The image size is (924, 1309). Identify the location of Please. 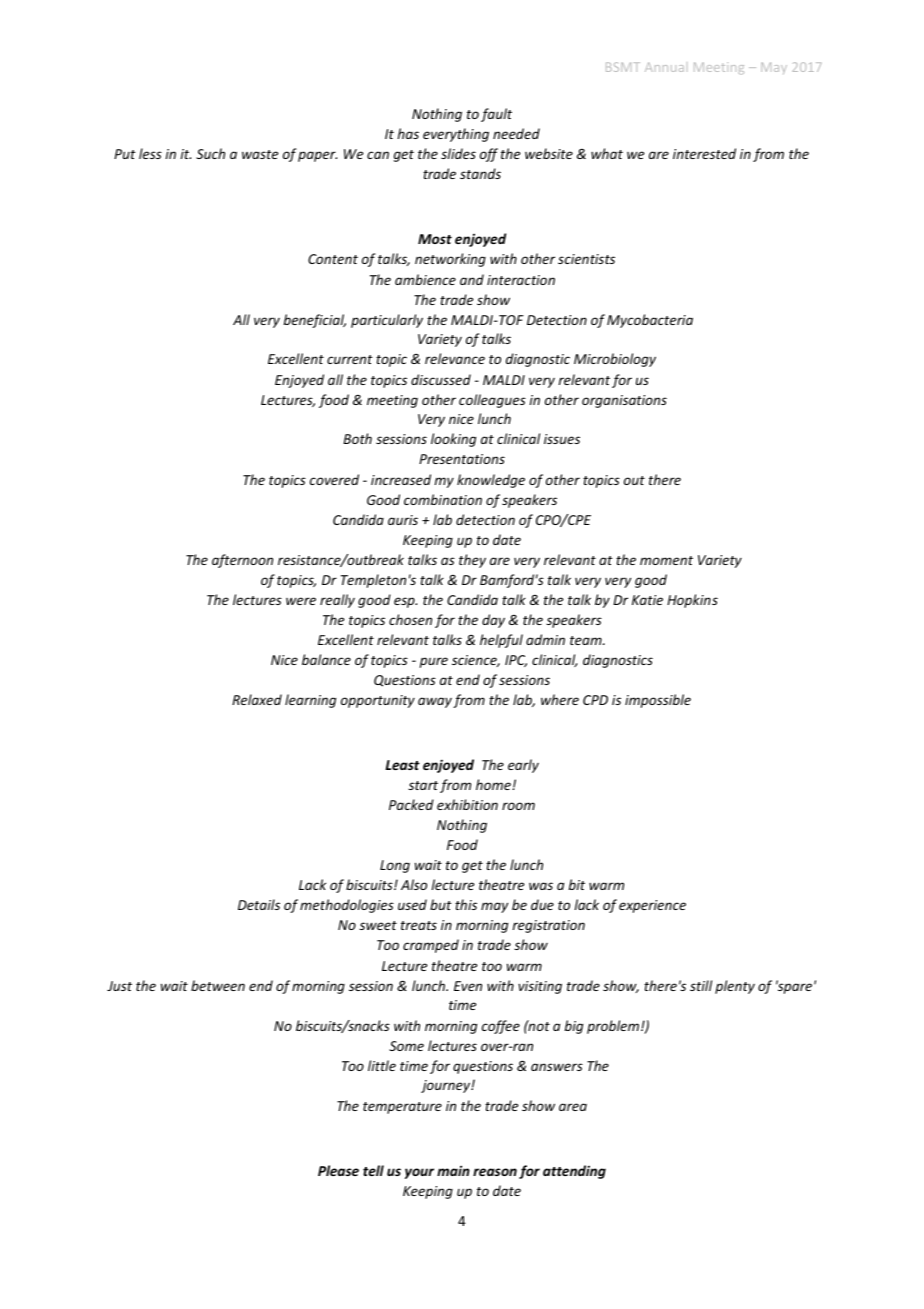
(338, 1170).
